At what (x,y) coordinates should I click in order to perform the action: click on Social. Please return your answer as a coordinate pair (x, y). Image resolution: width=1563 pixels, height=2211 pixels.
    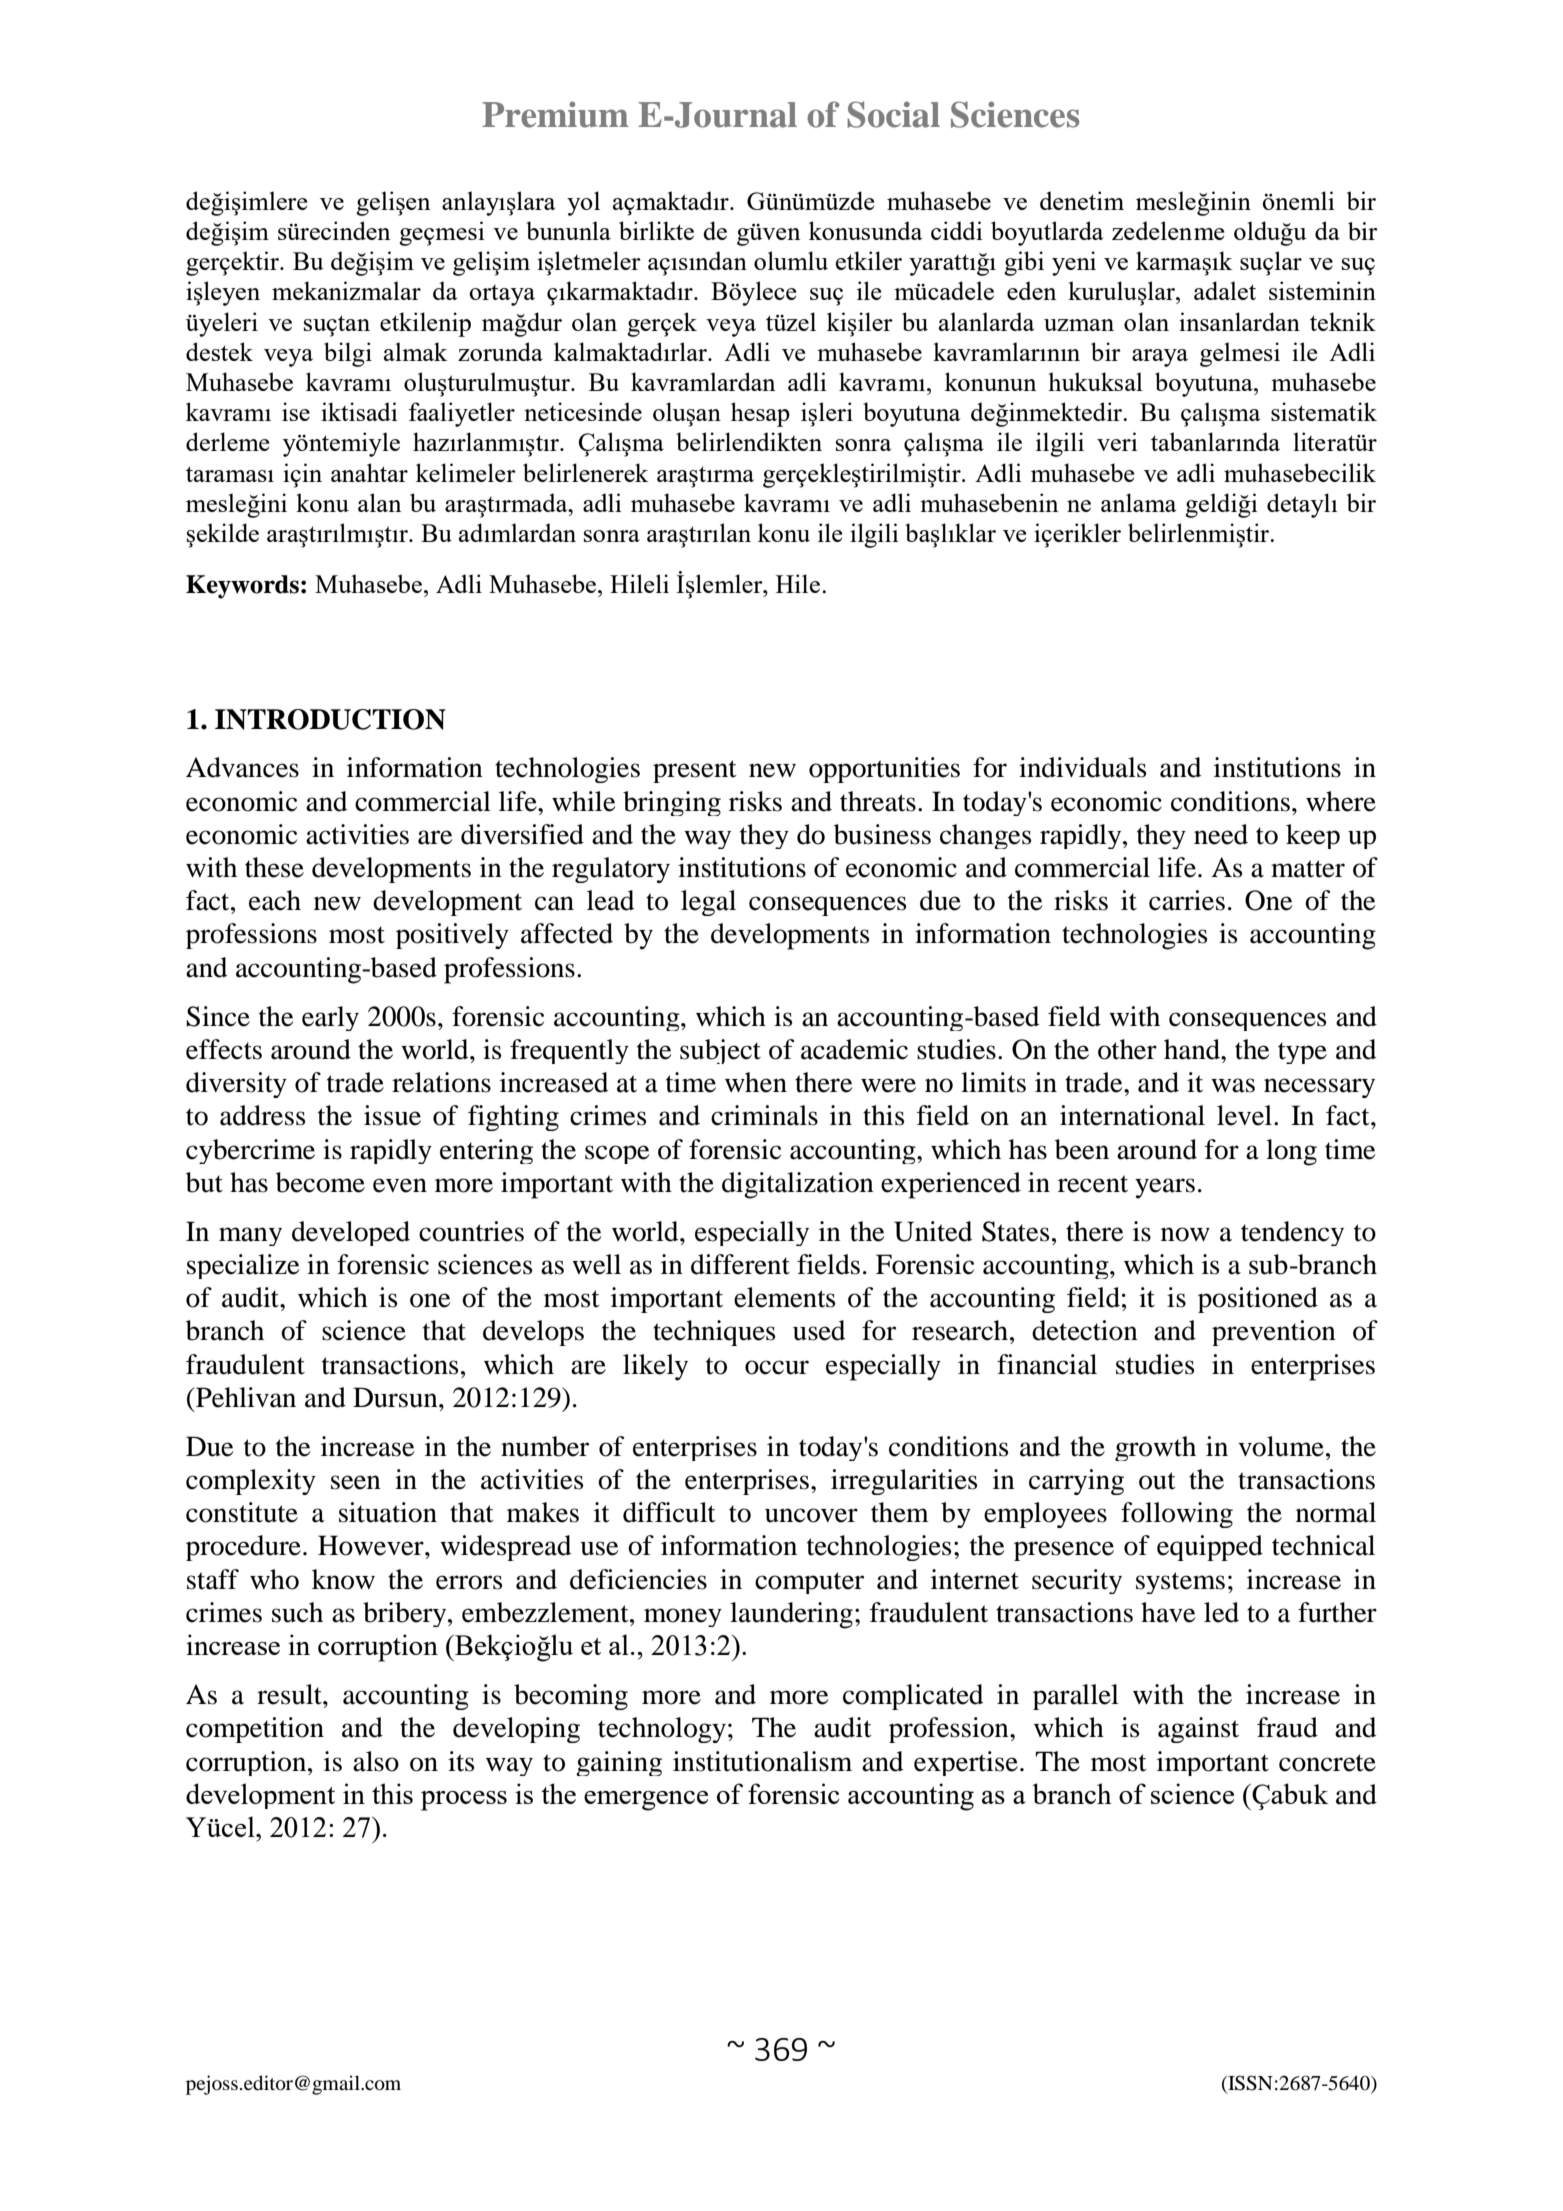
    Looking at the image, I should click on (893, 114).
